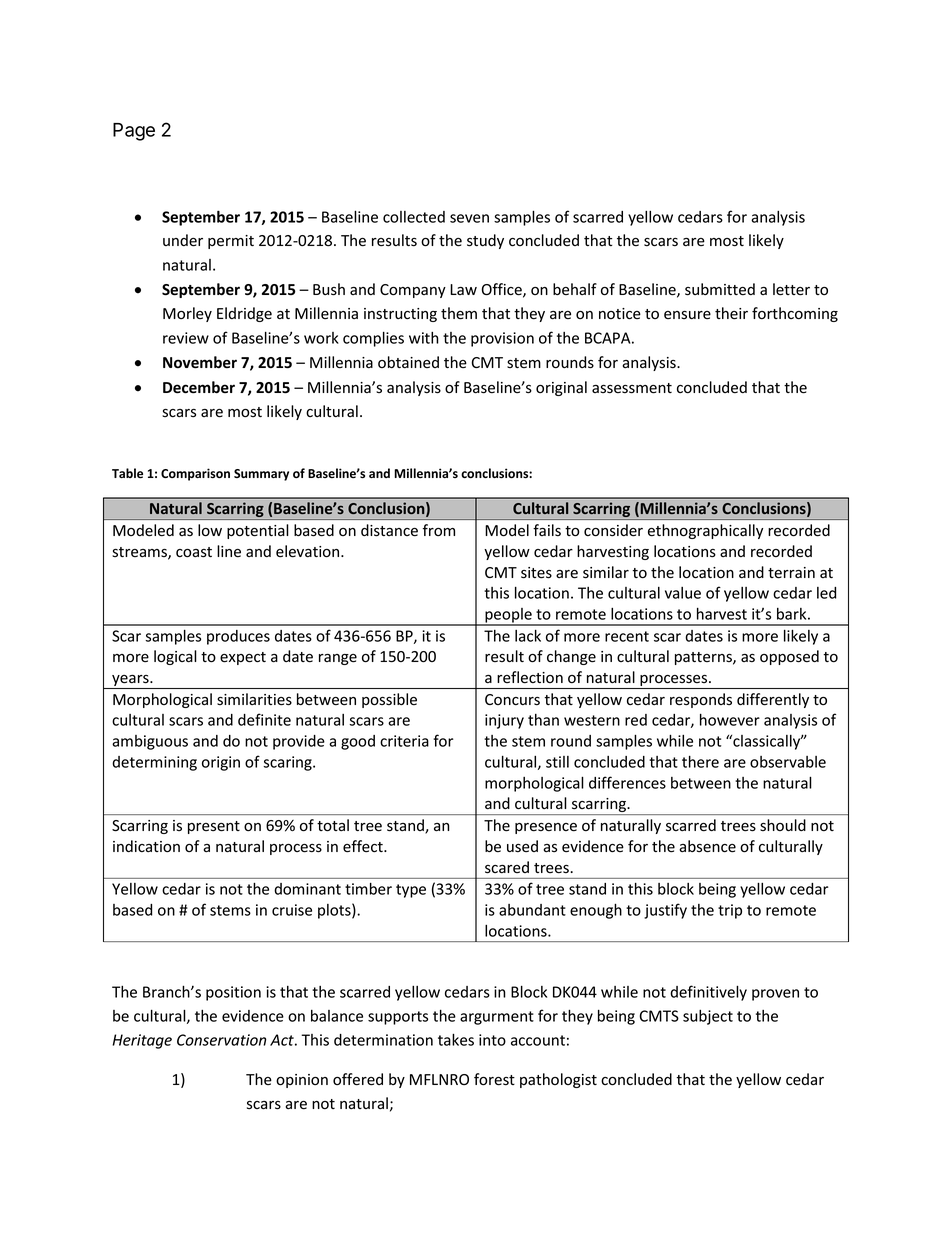 This document has height=1233, width=952. I want to click on submitted, so click(720, 289).
